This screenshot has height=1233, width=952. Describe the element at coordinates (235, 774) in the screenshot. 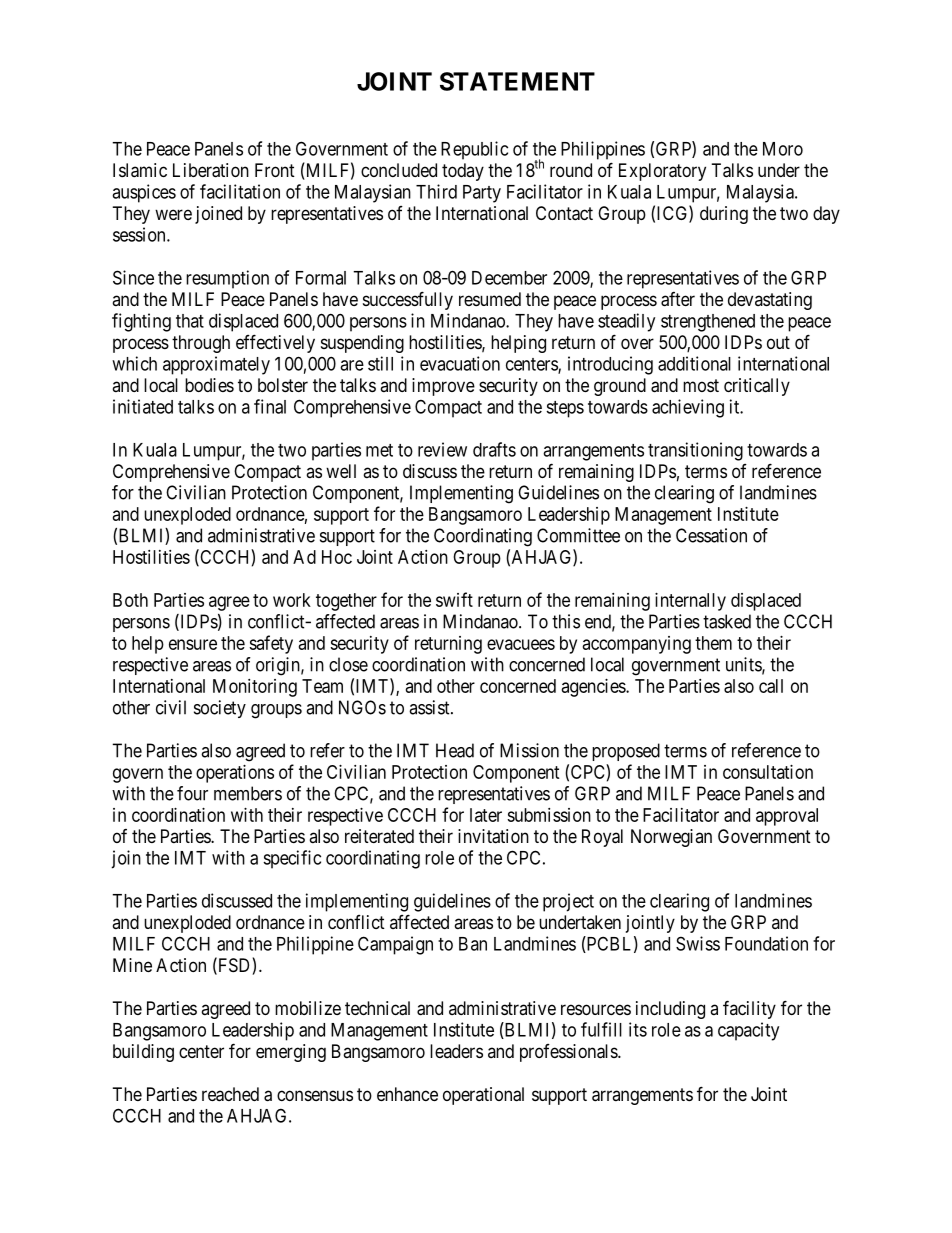

I see `operations` at that location.
